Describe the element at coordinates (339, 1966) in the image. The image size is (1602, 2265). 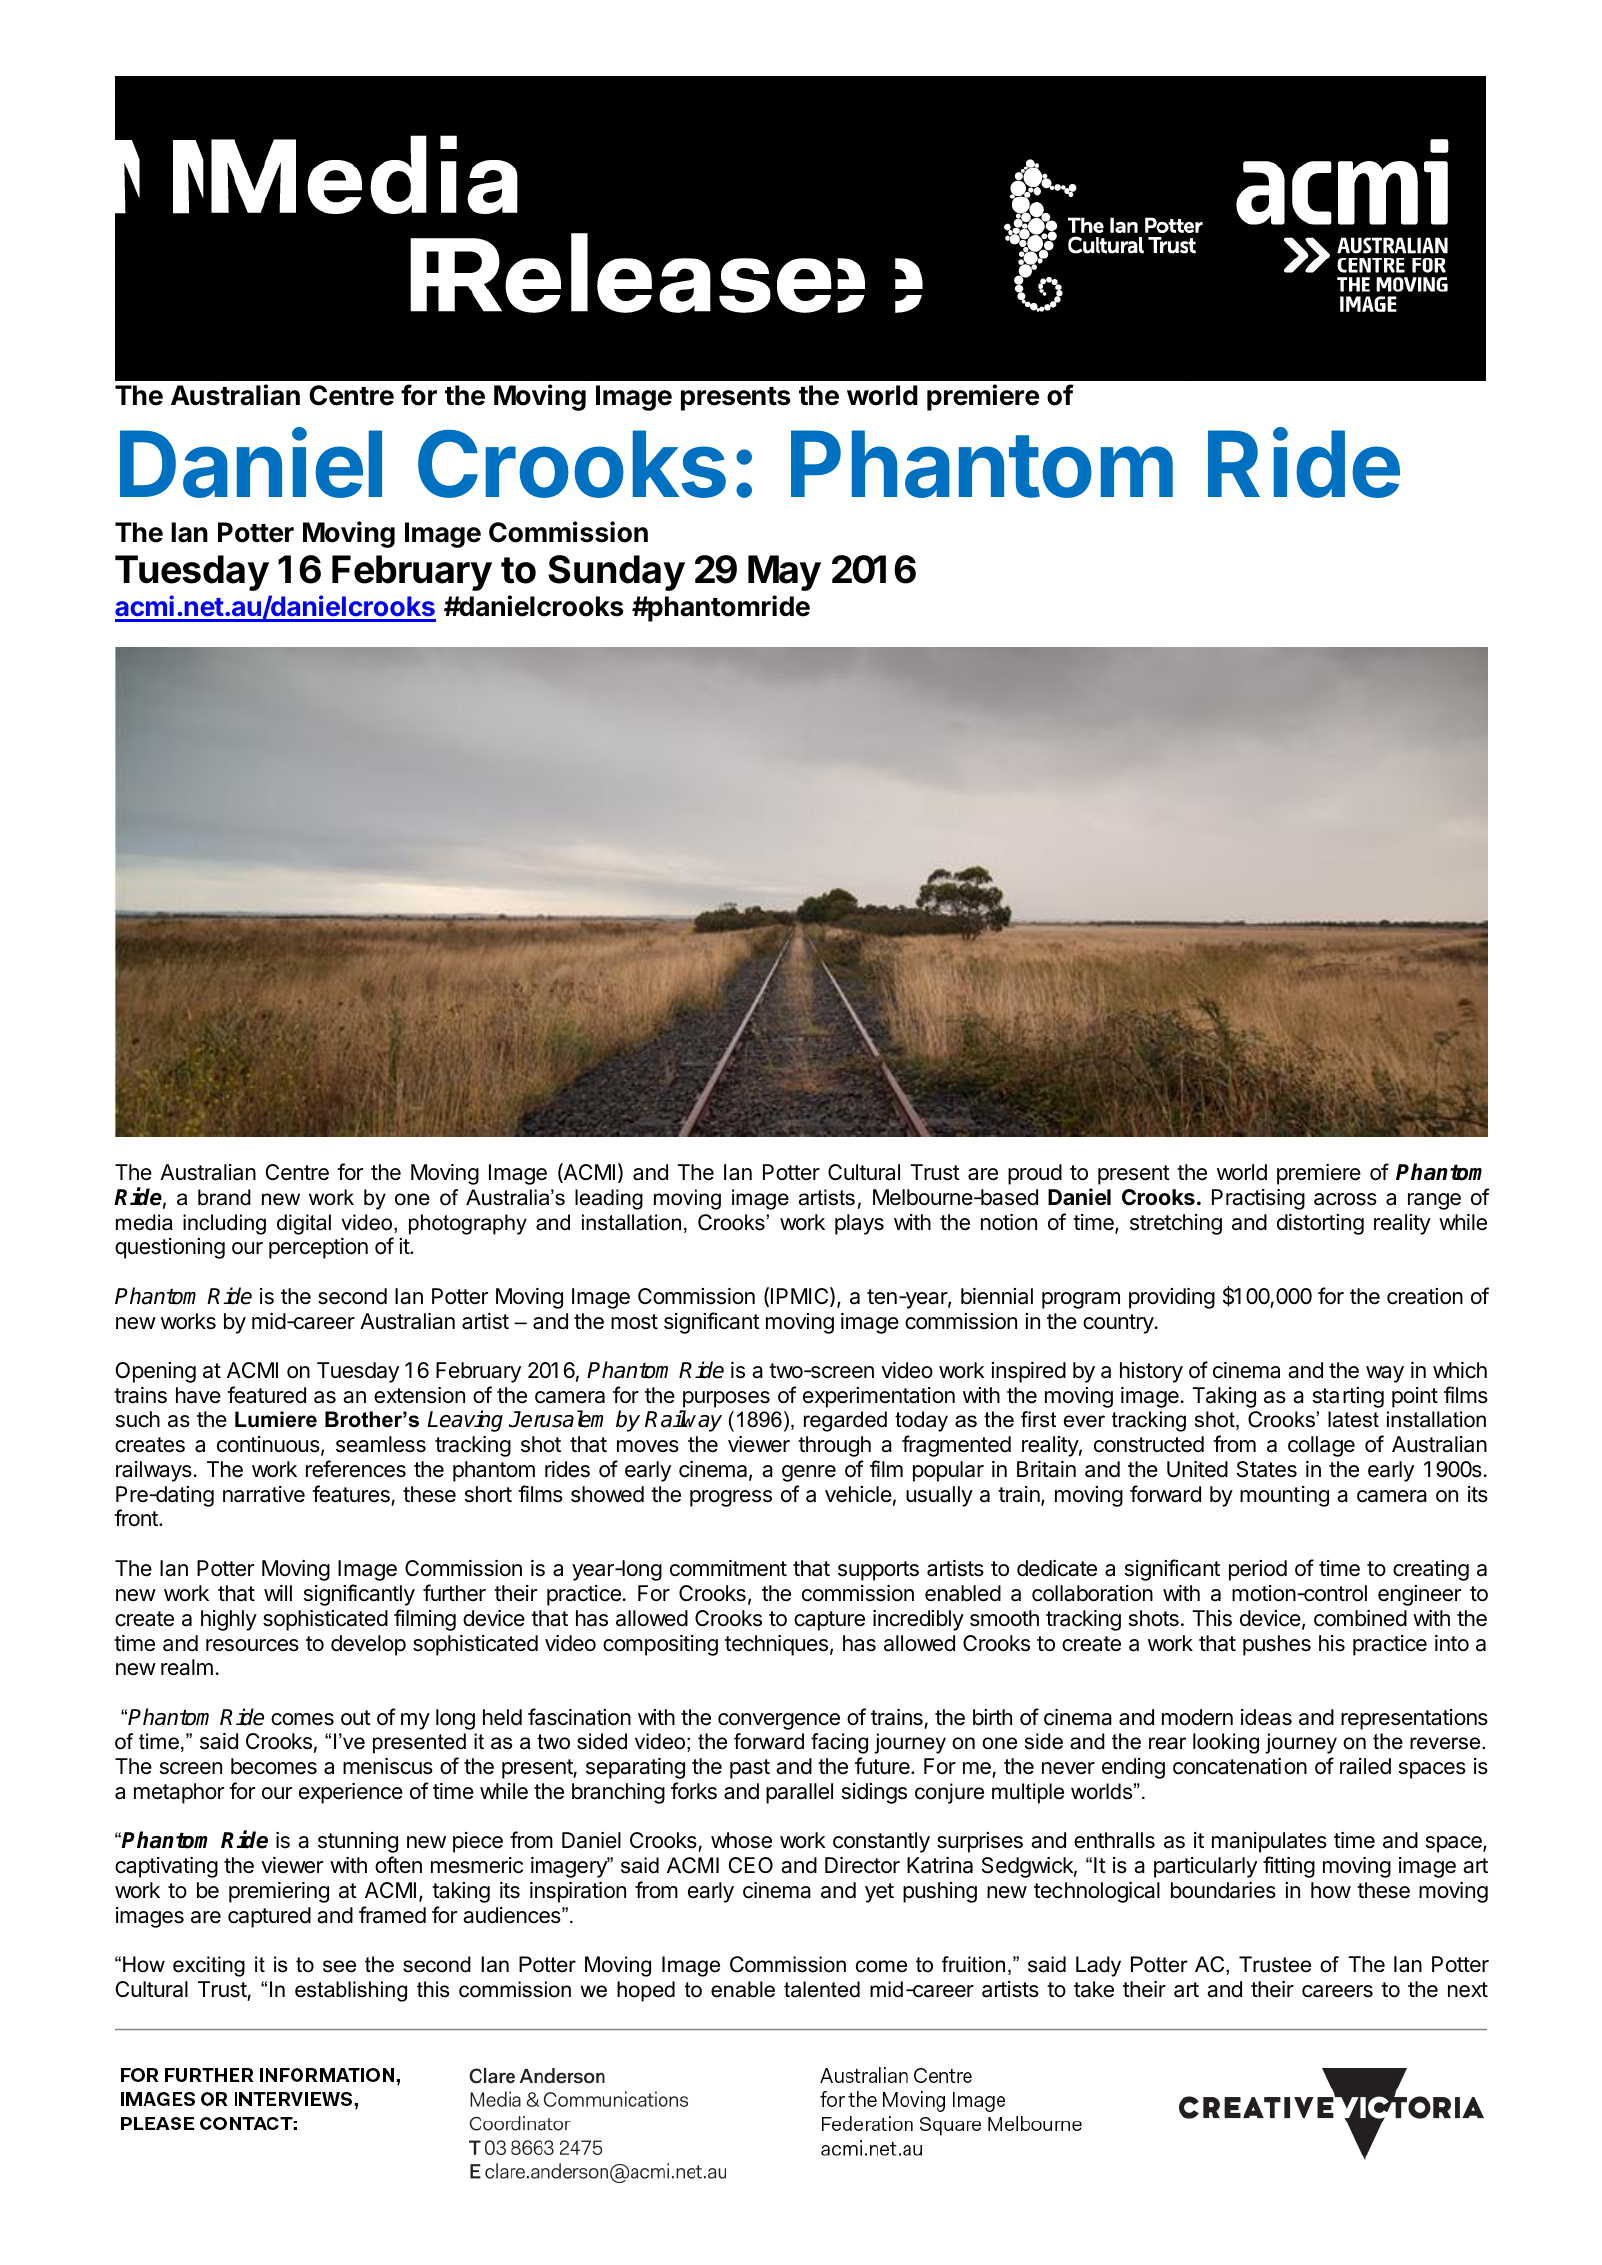
I see `see` at that location.
